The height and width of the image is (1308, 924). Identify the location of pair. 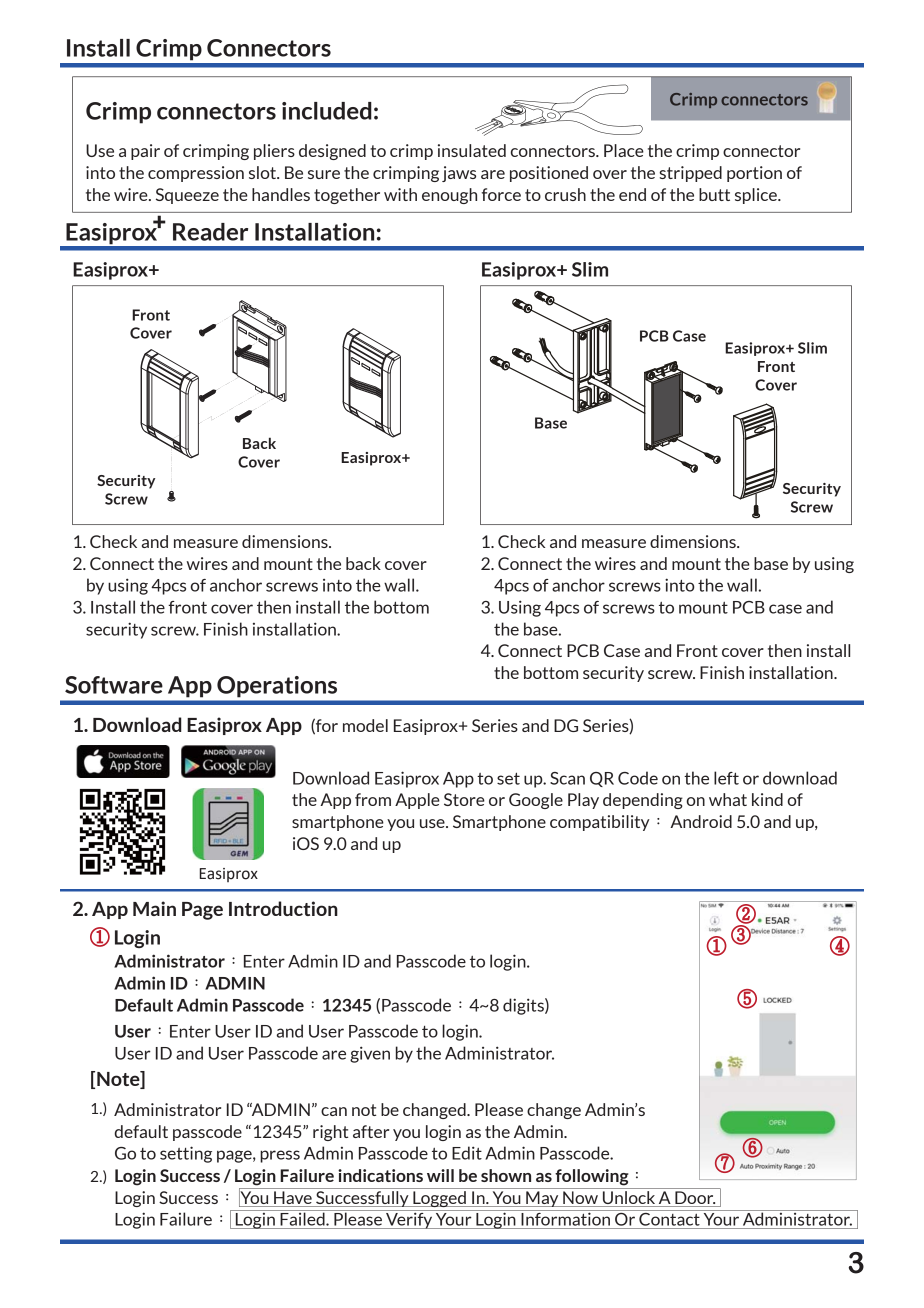
(145, 152).
